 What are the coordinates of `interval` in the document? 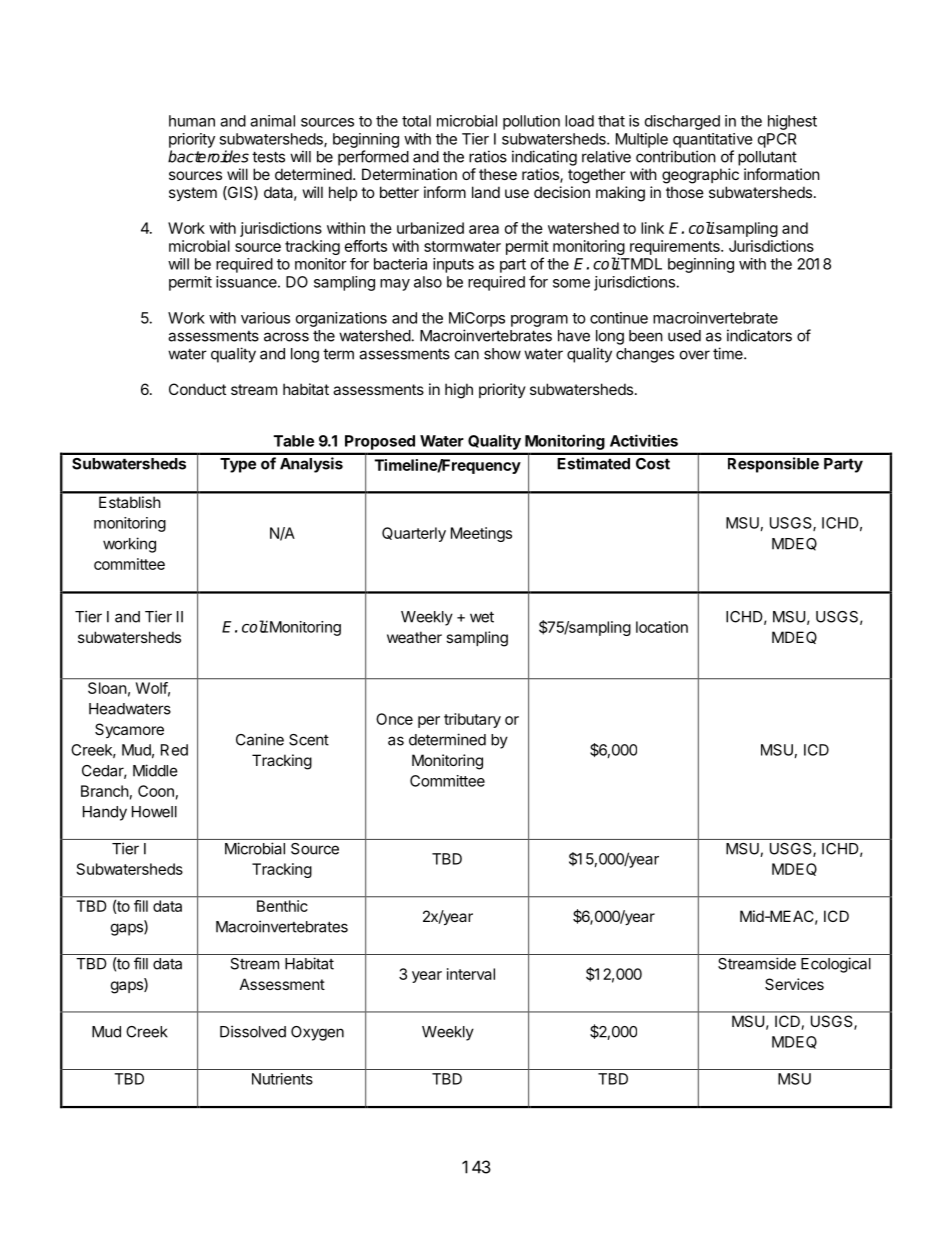 It's located at (471, 974).
